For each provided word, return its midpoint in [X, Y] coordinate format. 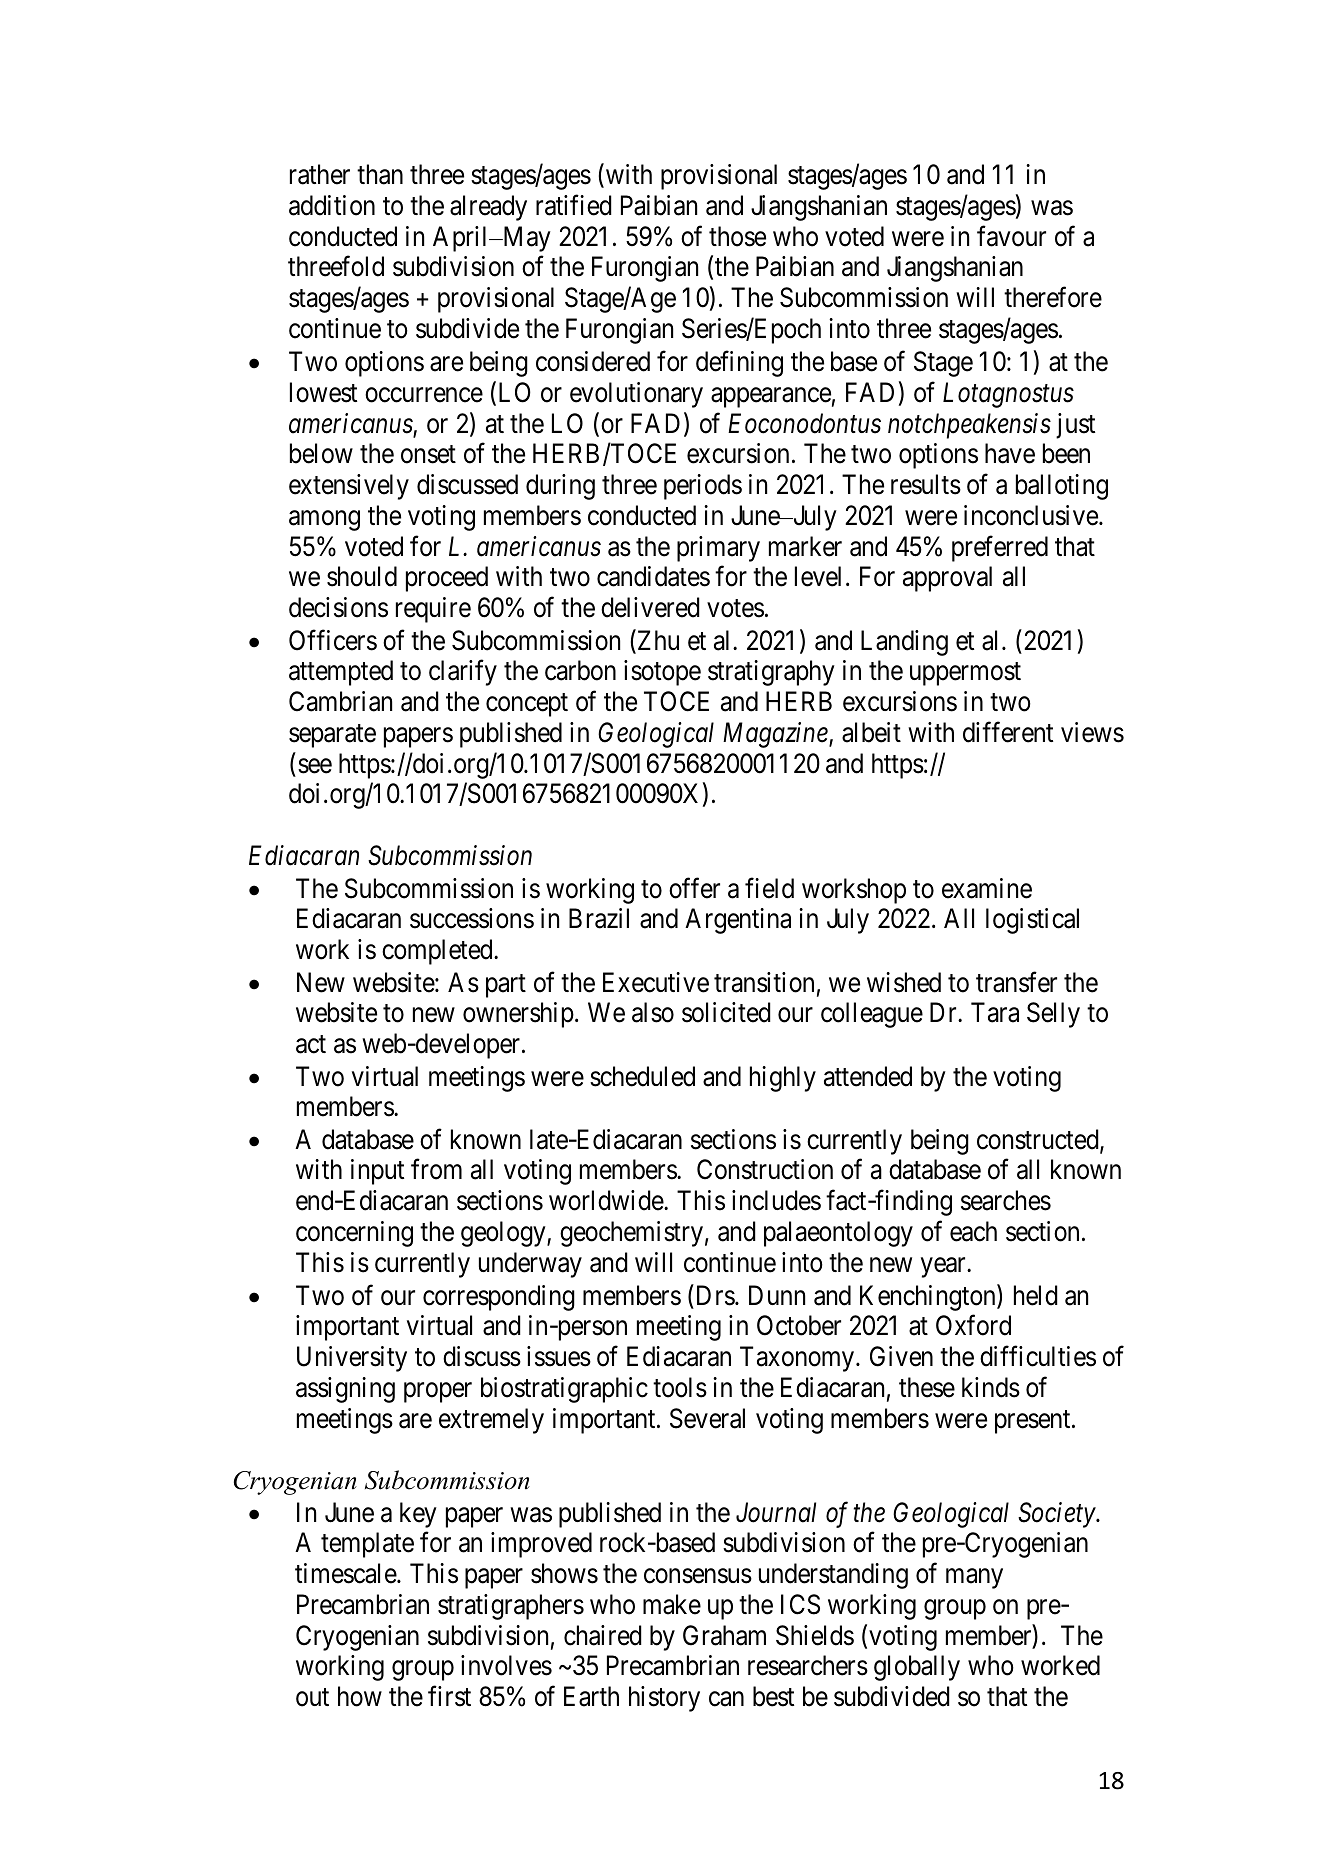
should [362, 576]
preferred [1000, 548]
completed [438, 952]
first [449, 1696]
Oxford [973, 1325]
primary [718, 549]
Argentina [738, 921]
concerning [354, 1234]
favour [1011, 236]
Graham [724, 1635]
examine [987, 888]
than [380, 174]
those [737, 236]
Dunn [777, 1295]
